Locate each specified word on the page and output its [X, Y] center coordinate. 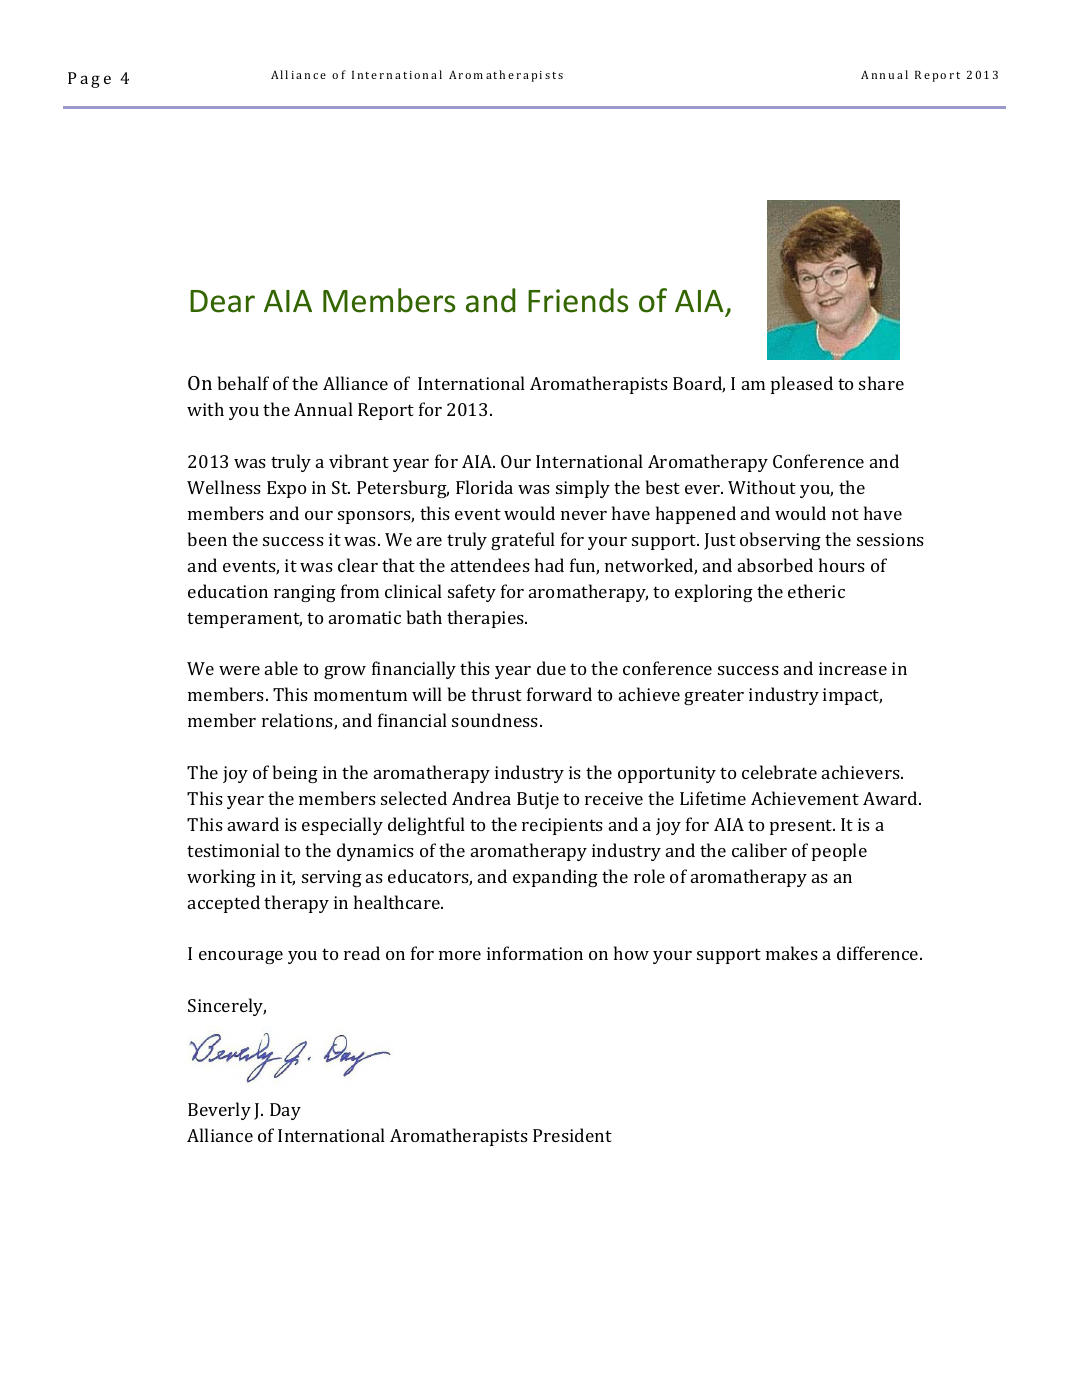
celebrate [779, 772]
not [845, 514]
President [572, 1135]
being [295, 774]
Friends [578, 300]
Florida [484, 487]
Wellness [224, 487]
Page [89, 80]
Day [285, 1111]
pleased [802, 385]
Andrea [481, 798]
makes [792, 953]
